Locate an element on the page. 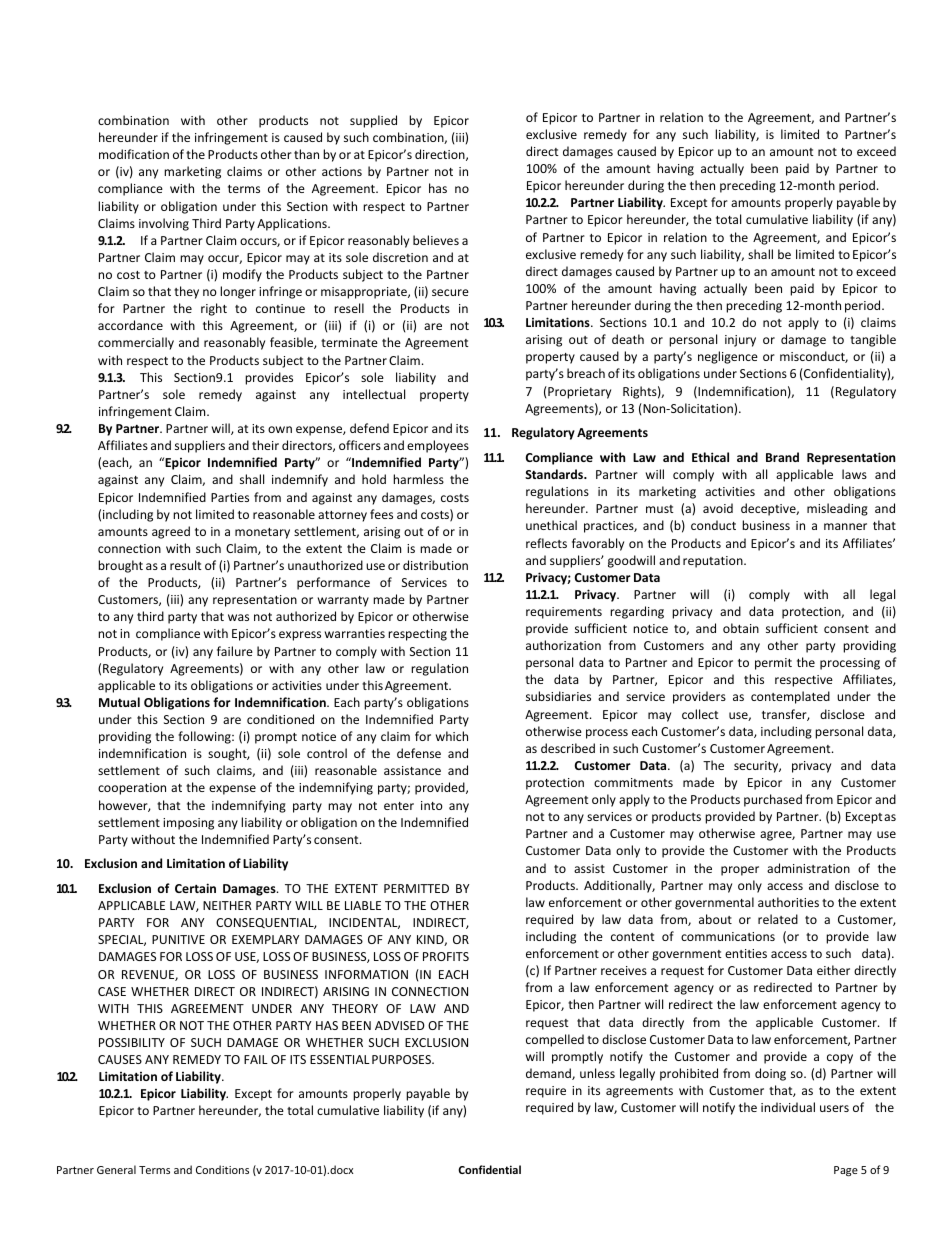 This image has width=952, height=1233. Standards is located at coordinates (555, 474).
